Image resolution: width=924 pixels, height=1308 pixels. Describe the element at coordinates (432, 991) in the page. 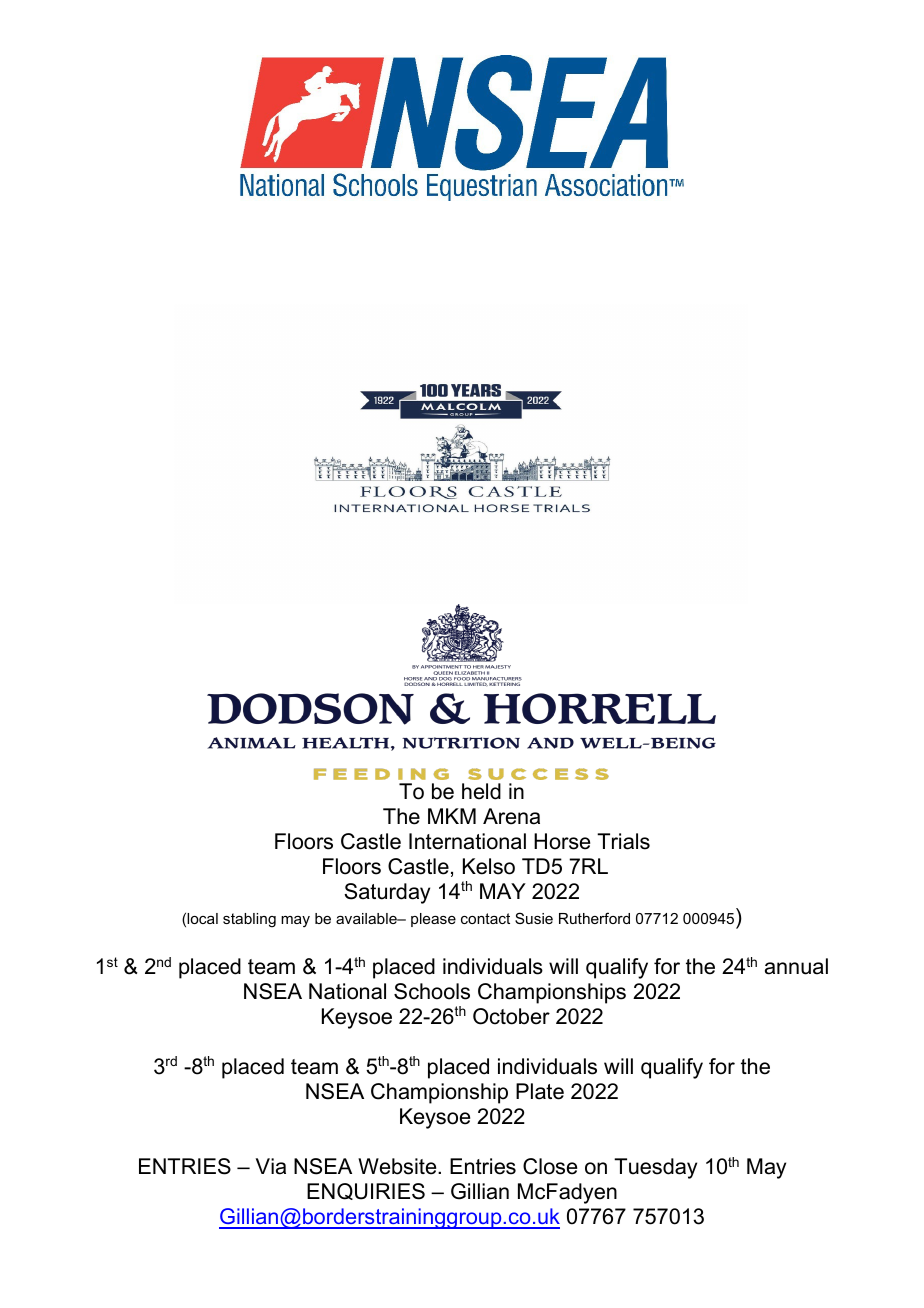

I see `Schools` at that location.
